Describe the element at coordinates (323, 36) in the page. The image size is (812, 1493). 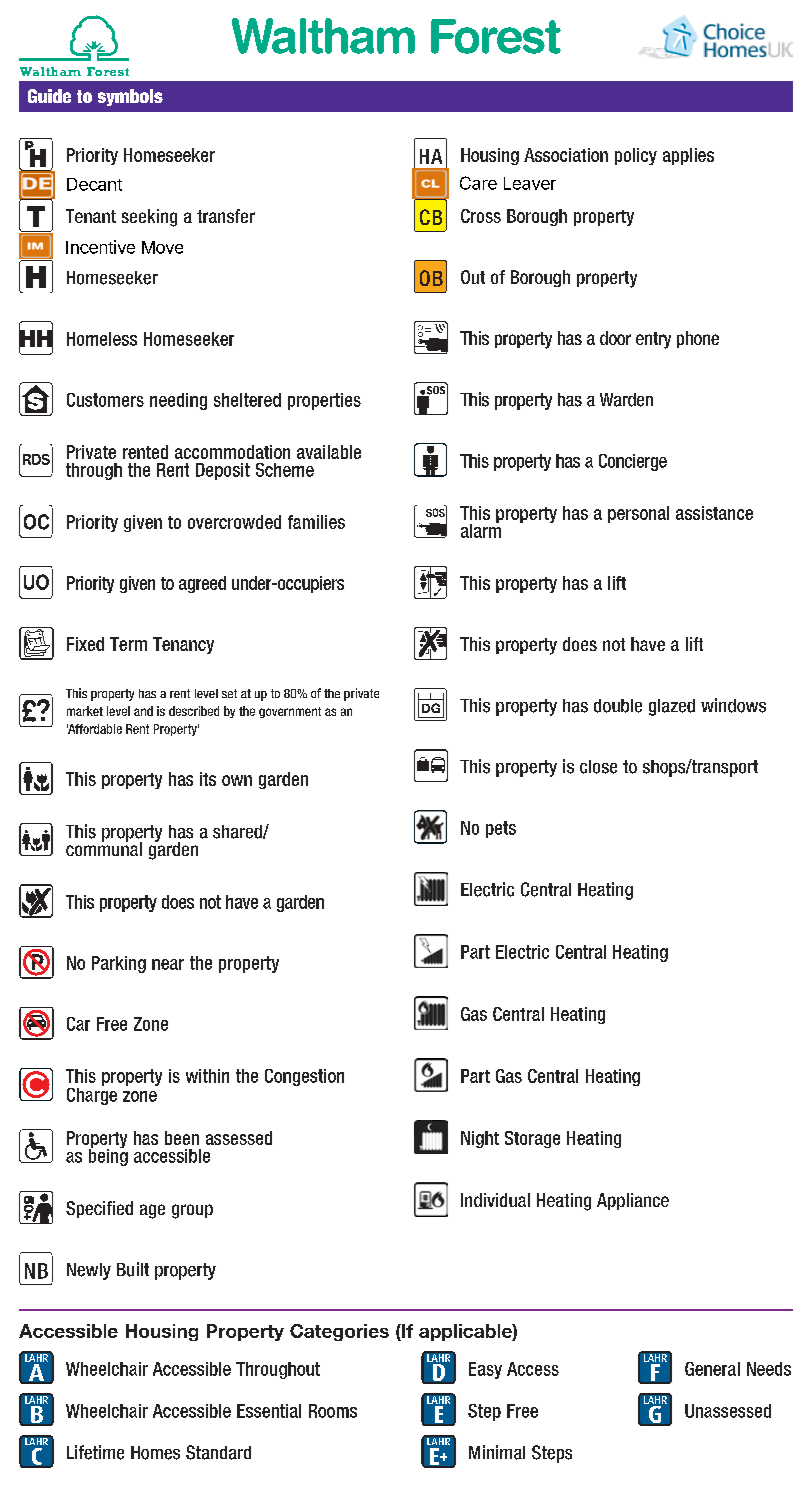
I see `Waltham` at that location.
